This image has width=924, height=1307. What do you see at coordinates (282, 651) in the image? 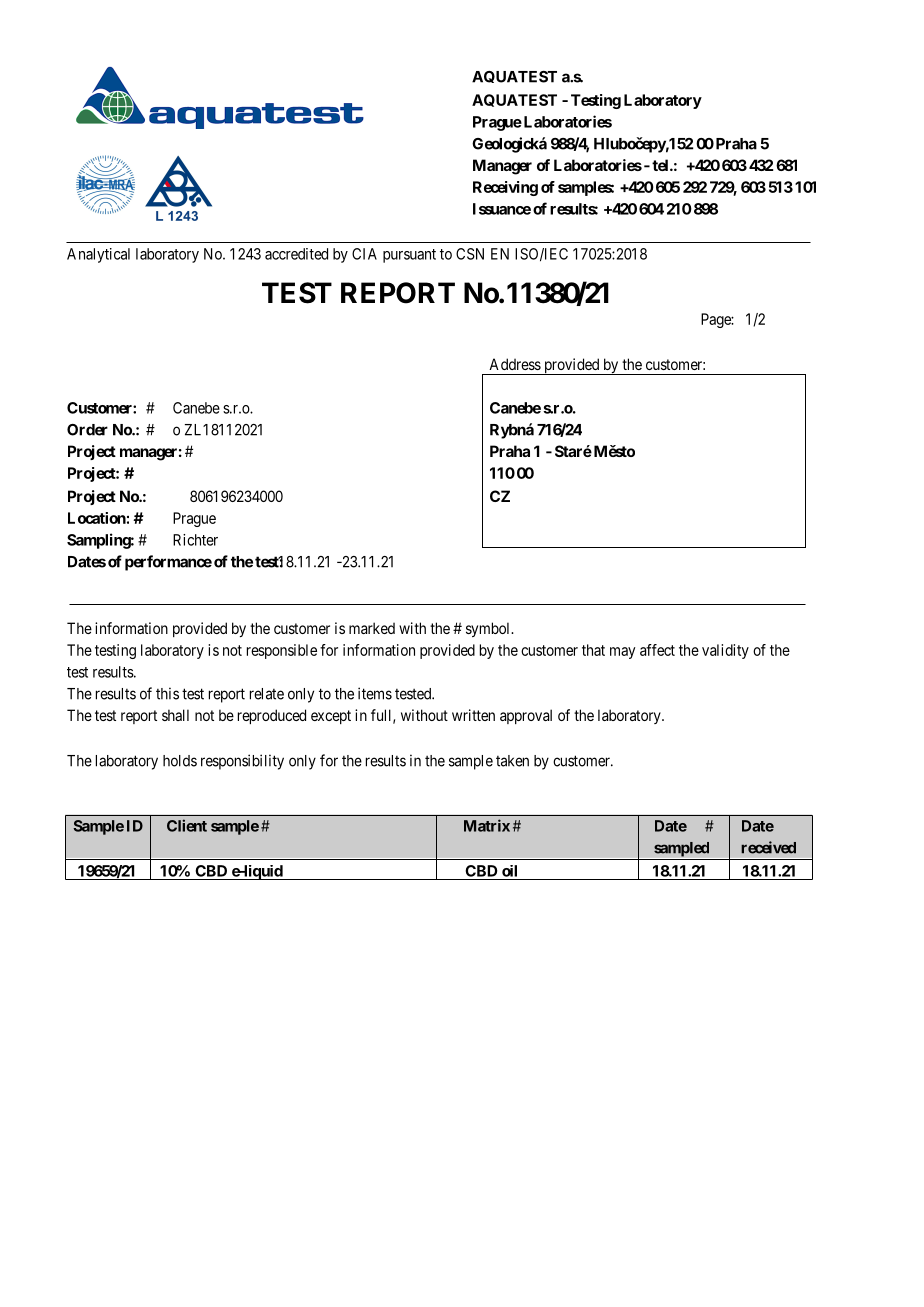
I see `responsible` at bounding box center [282, 651].
